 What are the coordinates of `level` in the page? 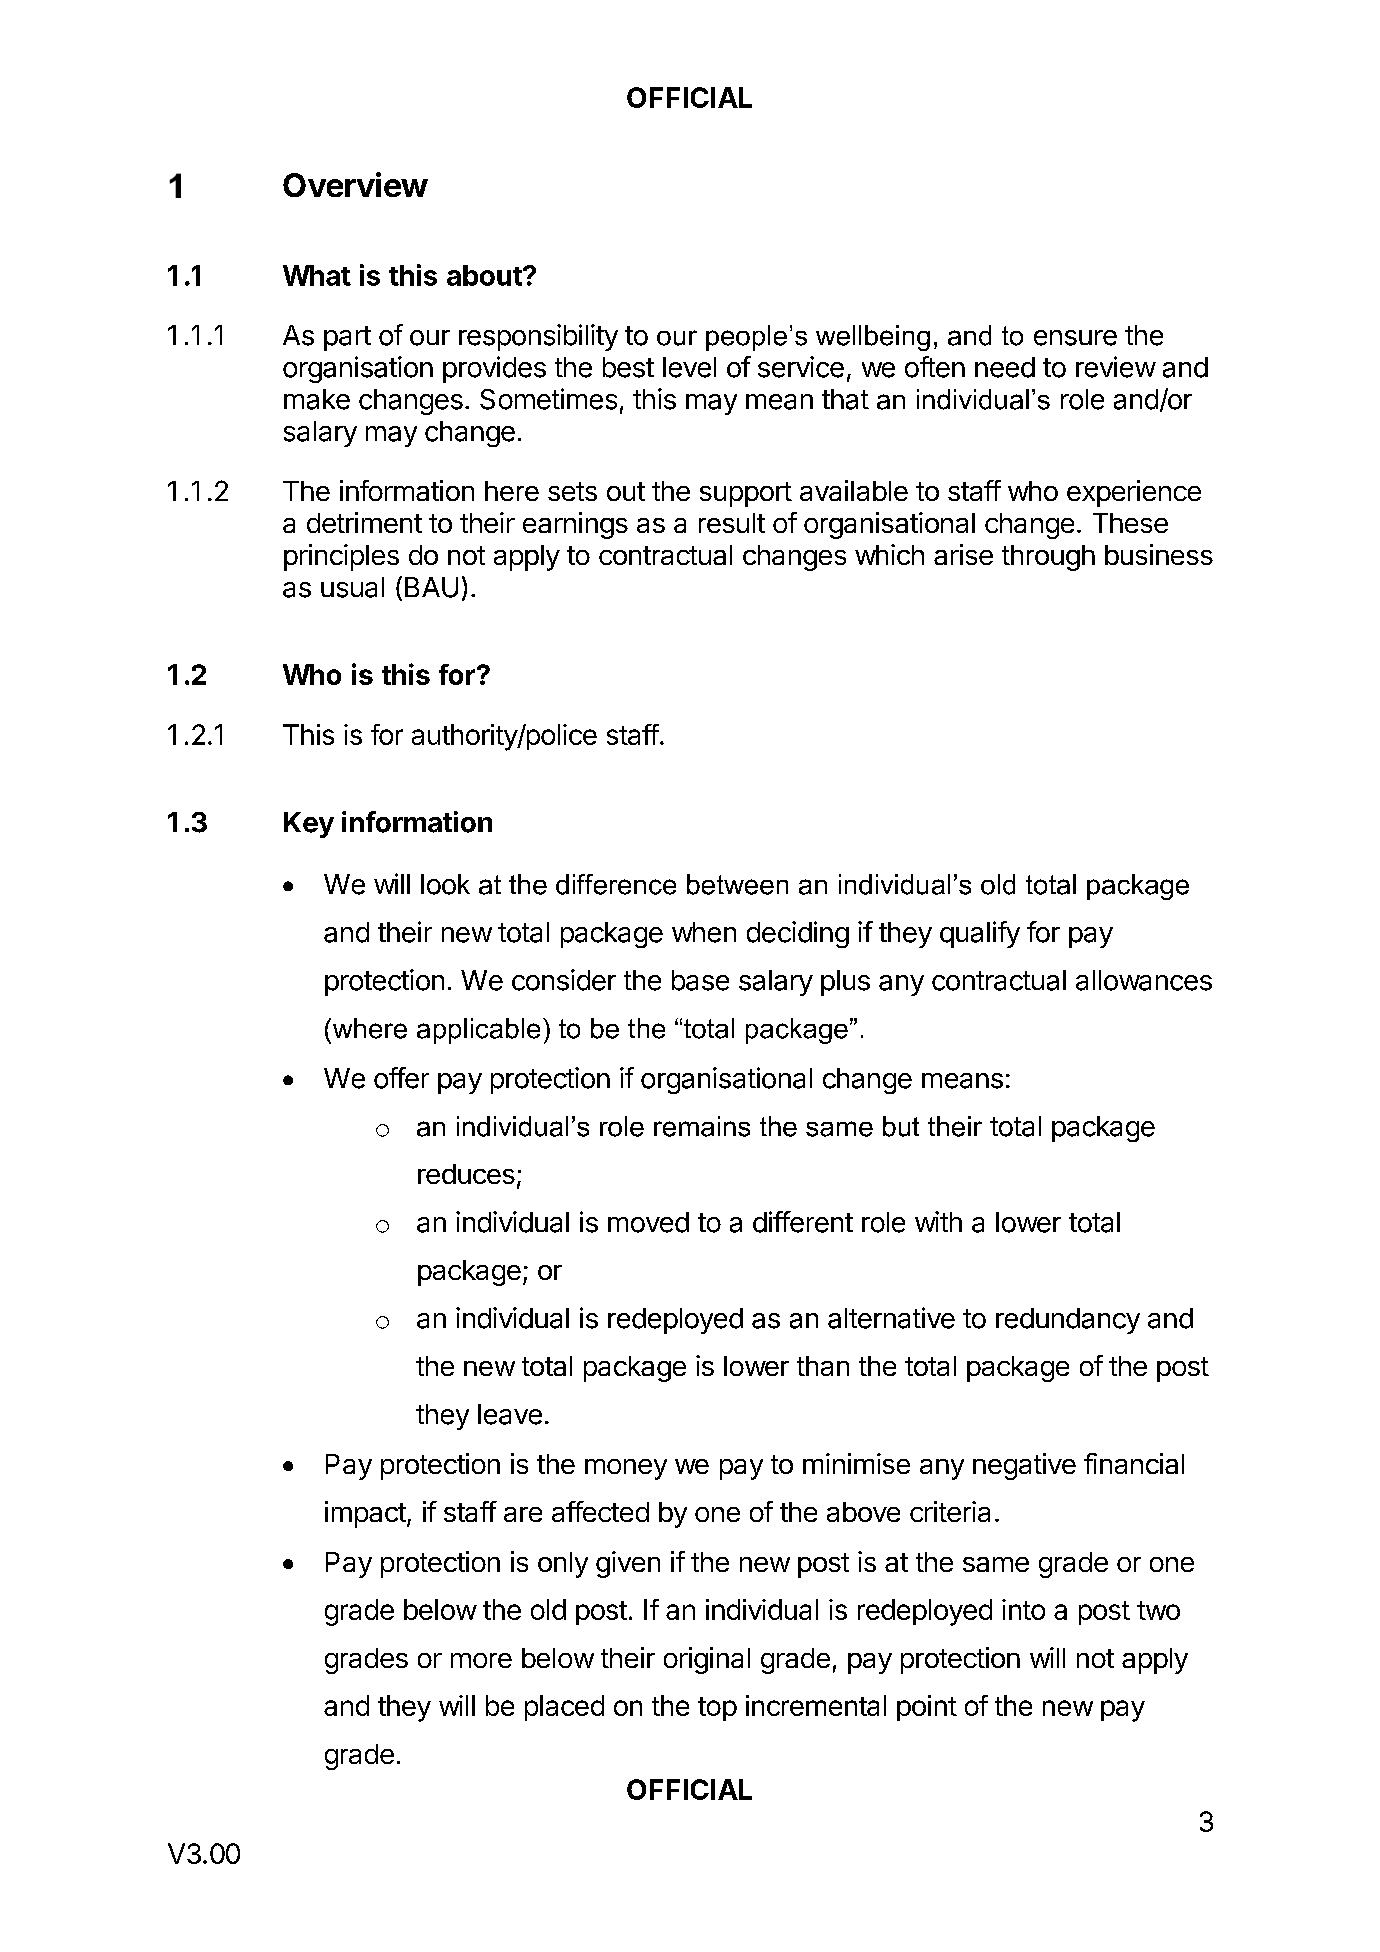 It's located at (689, 367).
